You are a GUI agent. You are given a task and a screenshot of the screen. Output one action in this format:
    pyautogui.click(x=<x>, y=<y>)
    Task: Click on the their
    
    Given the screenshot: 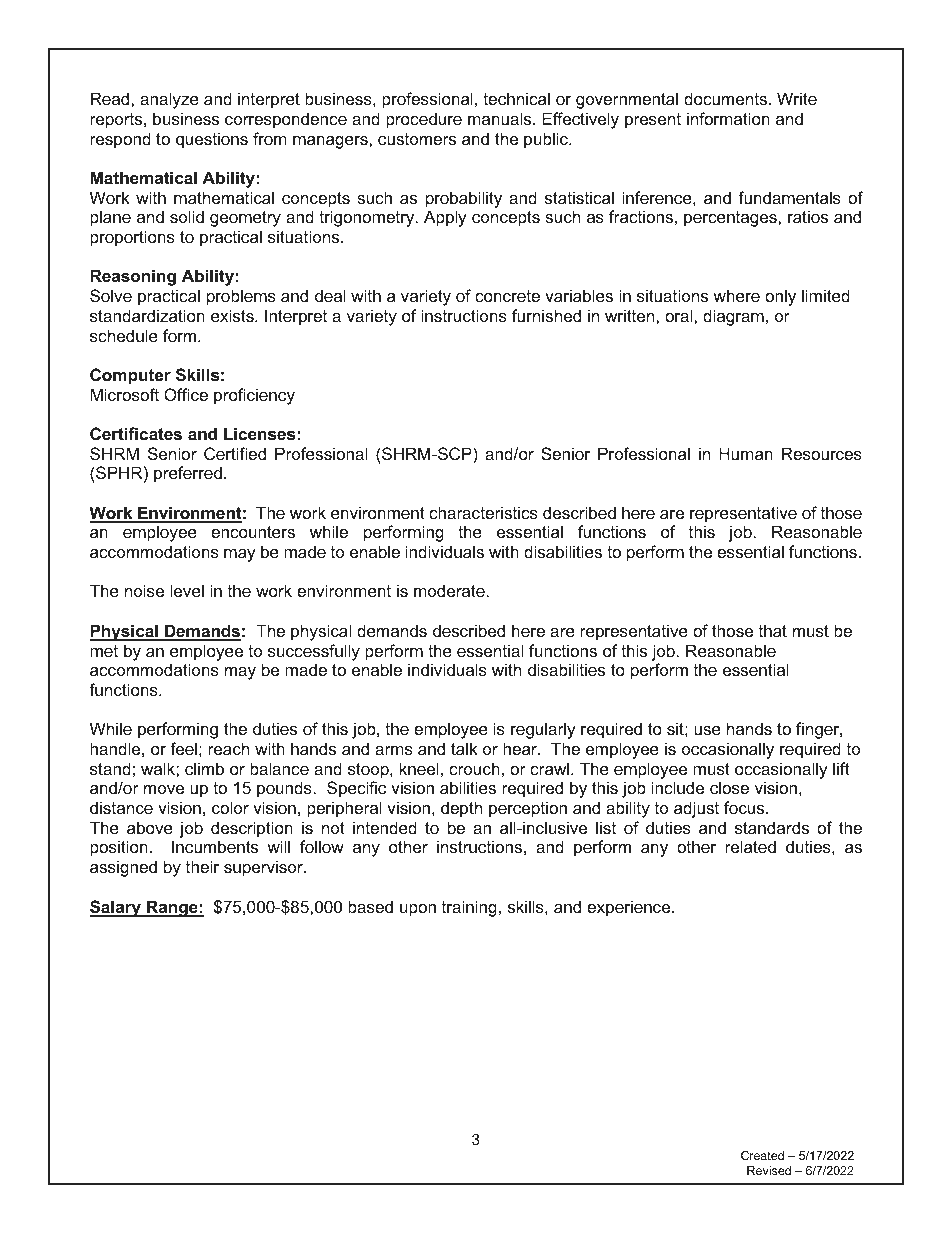 What is the action you would take?
    pyautogui.click(x=202, y=866)
